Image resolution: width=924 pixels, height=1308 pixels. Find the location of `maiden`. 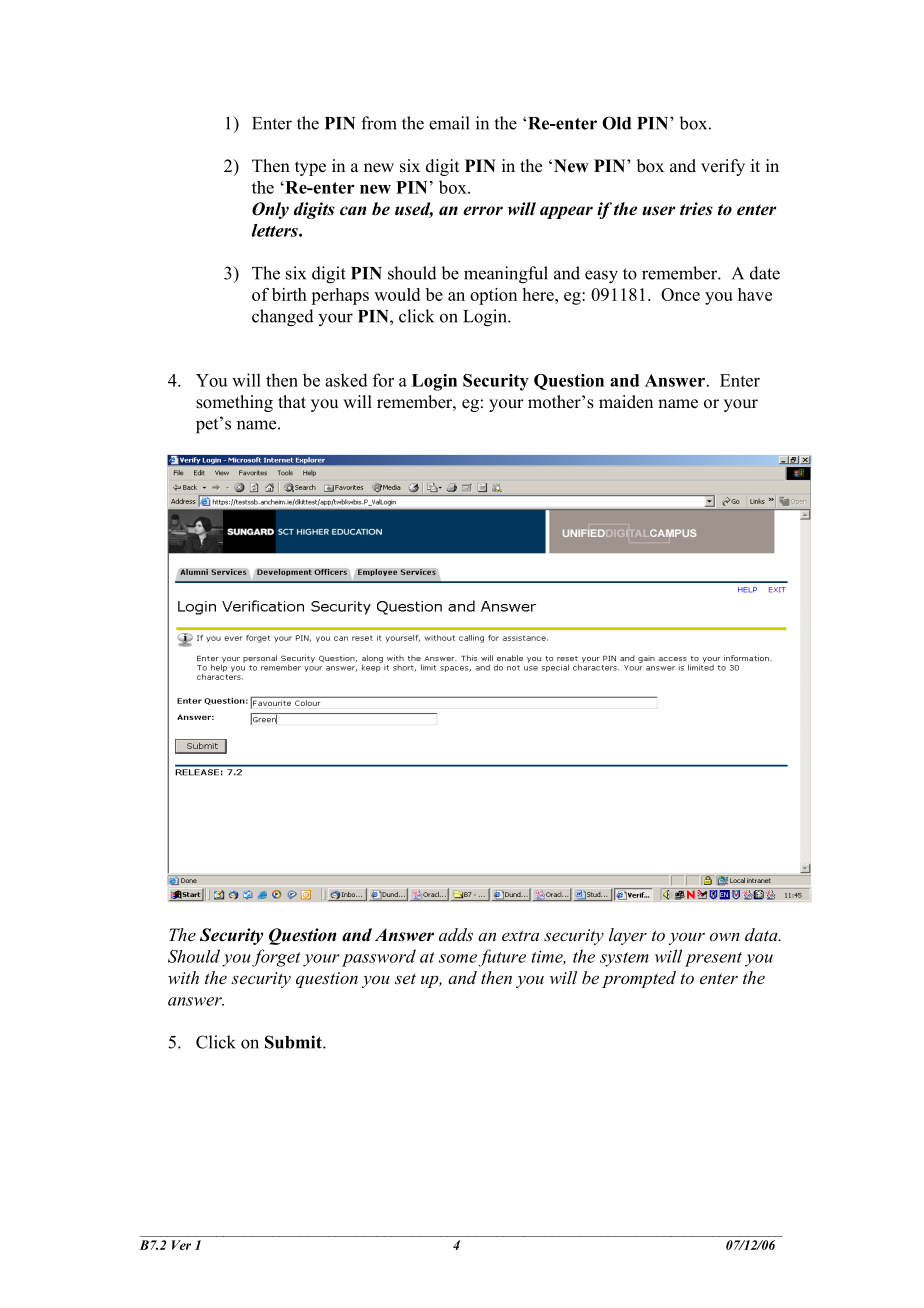

maiden is located at coordinates (626, 402).
